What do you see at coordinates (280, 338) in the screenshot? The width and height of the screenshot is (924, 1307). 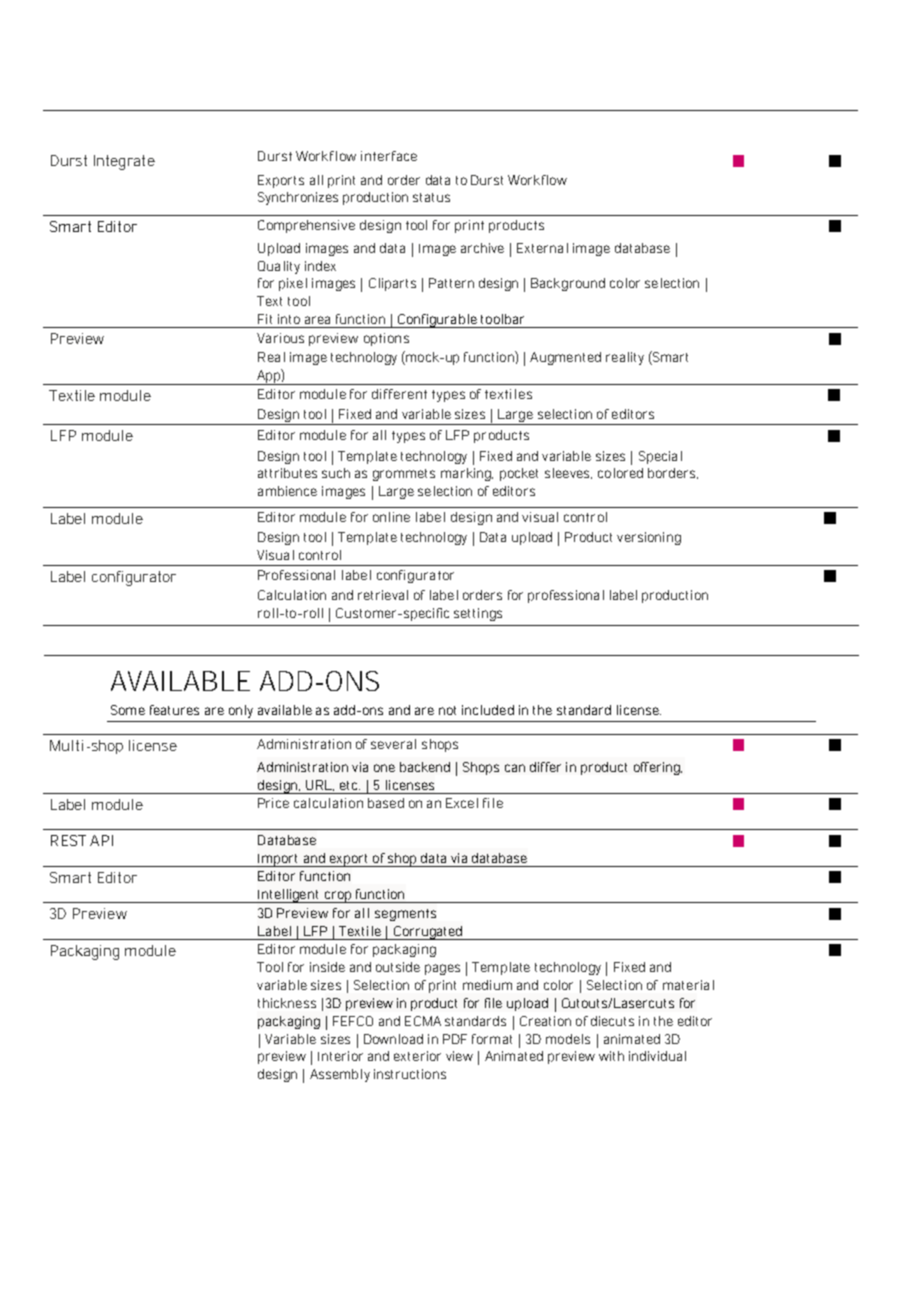 I see `Various` at bounding box center [280, 338].
